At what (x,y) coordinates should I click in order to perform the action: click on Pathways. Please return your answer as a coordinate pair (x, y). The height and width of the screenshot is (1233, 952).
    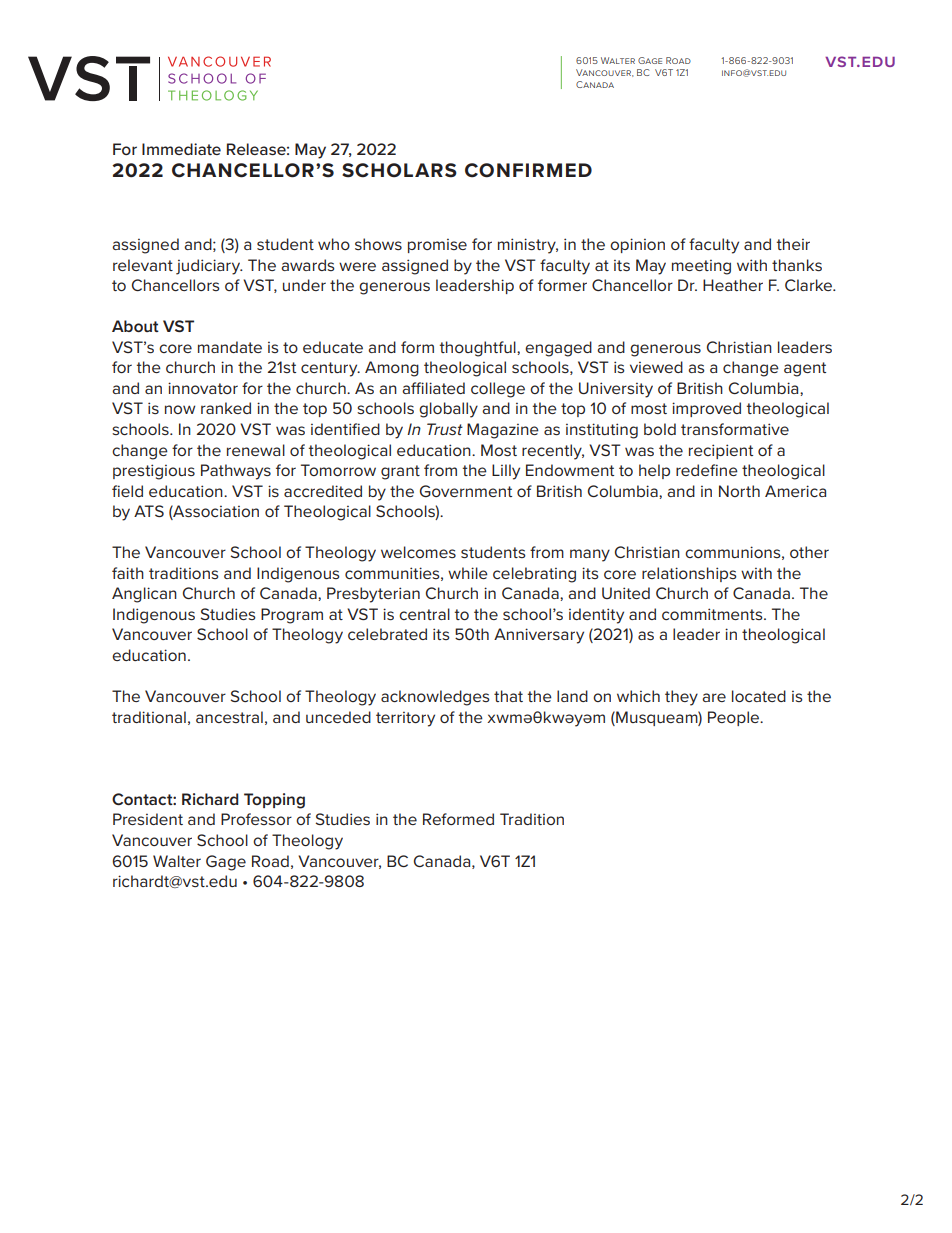
    Looking at the image, I should click on (236, 472).
